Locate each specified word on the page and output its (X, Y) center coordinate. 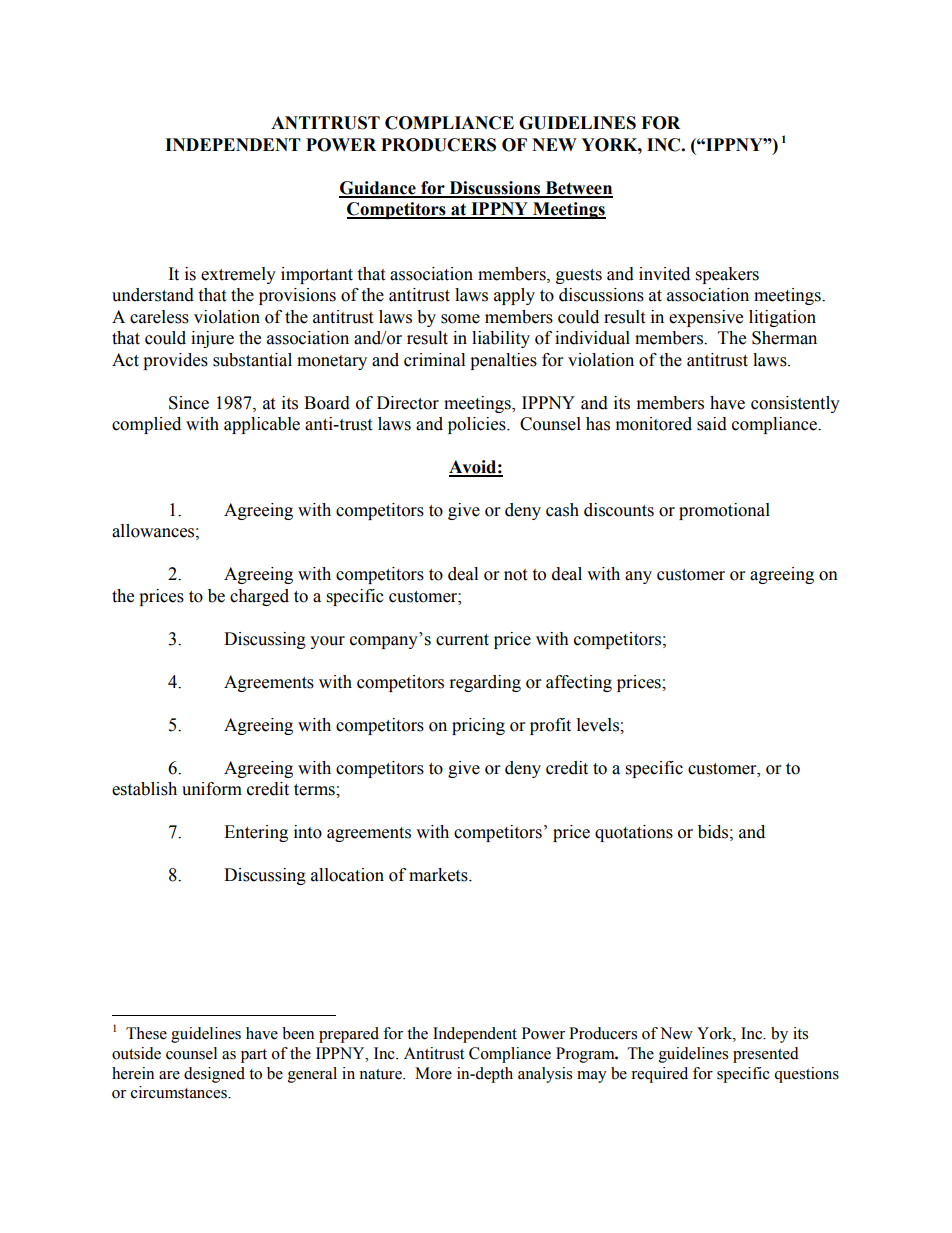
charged (259, 597)
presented (766, 1055)
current (462, 640)
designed (214, 1075)
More (433, 1073)
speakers (727, 275)
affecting (579, 683)
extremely (238, 275)
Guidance (378, 189)
